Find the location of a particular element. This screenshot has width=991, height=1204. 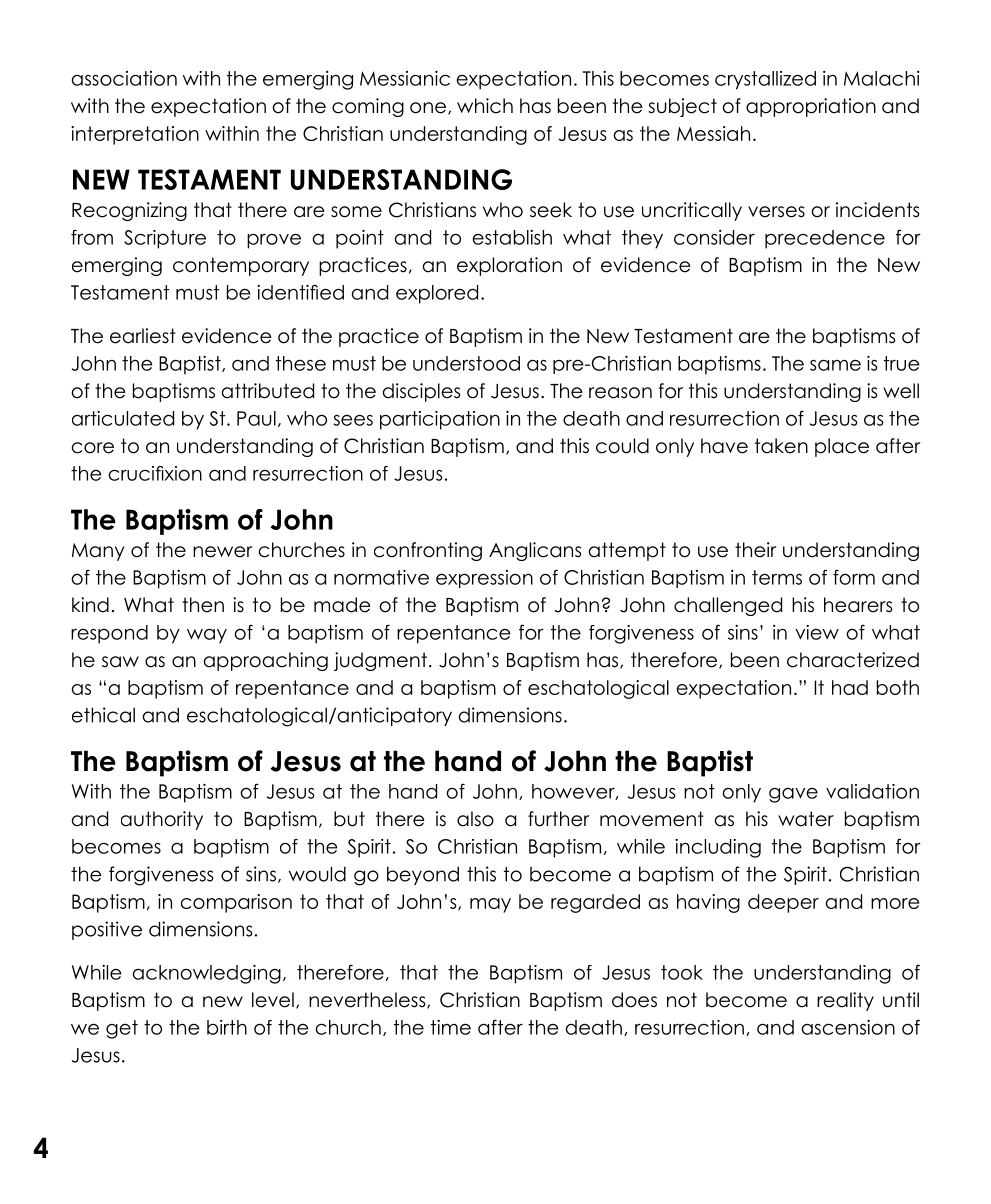

Anglicans is located at coordinates (535, 551).
